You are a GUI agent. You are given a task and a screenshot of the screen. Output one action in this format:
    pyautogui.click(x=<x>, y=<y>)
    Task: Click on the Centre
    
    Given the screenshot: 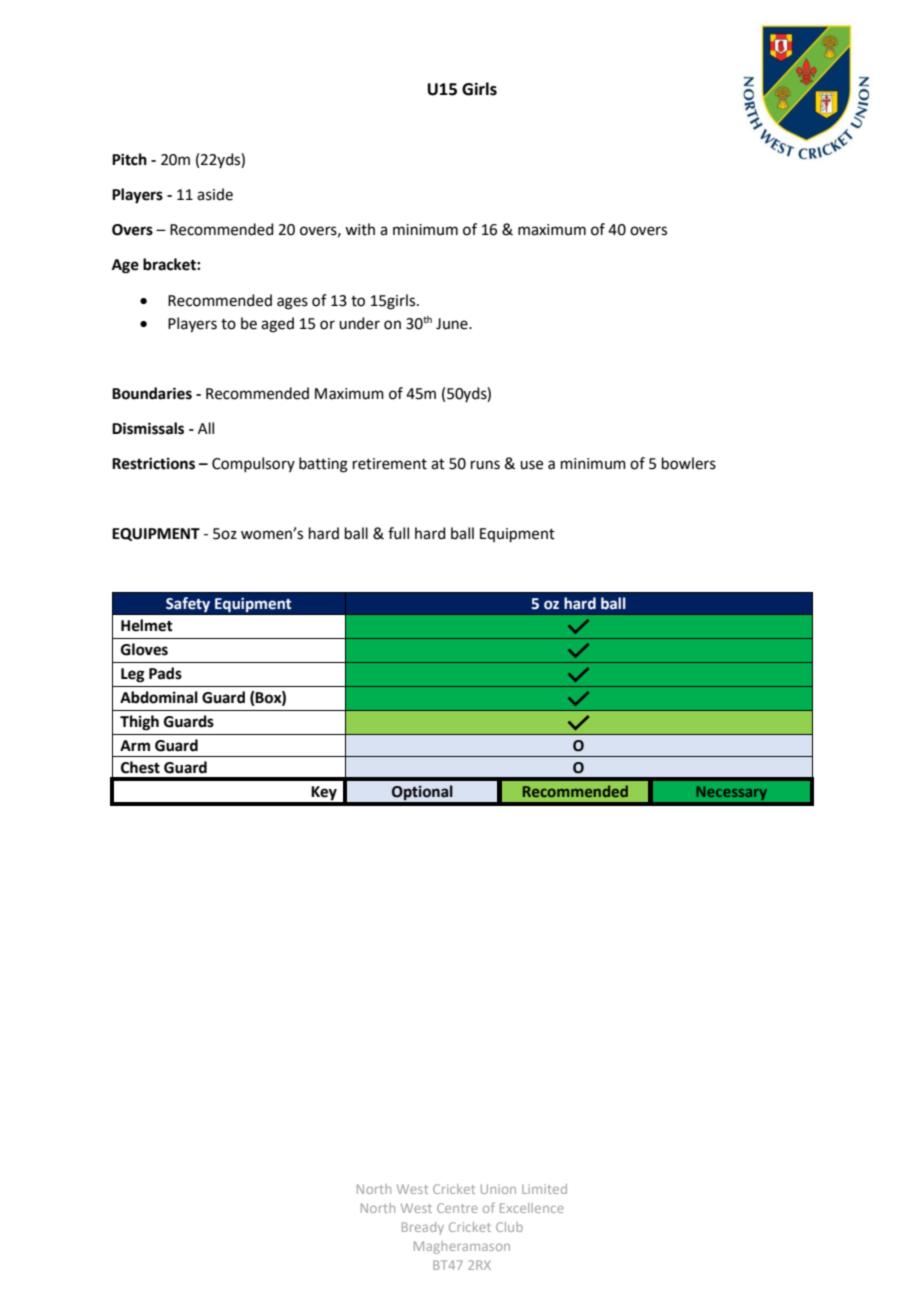 What is the action you would take?
    pyautogui.click(x=457, y=1208)
